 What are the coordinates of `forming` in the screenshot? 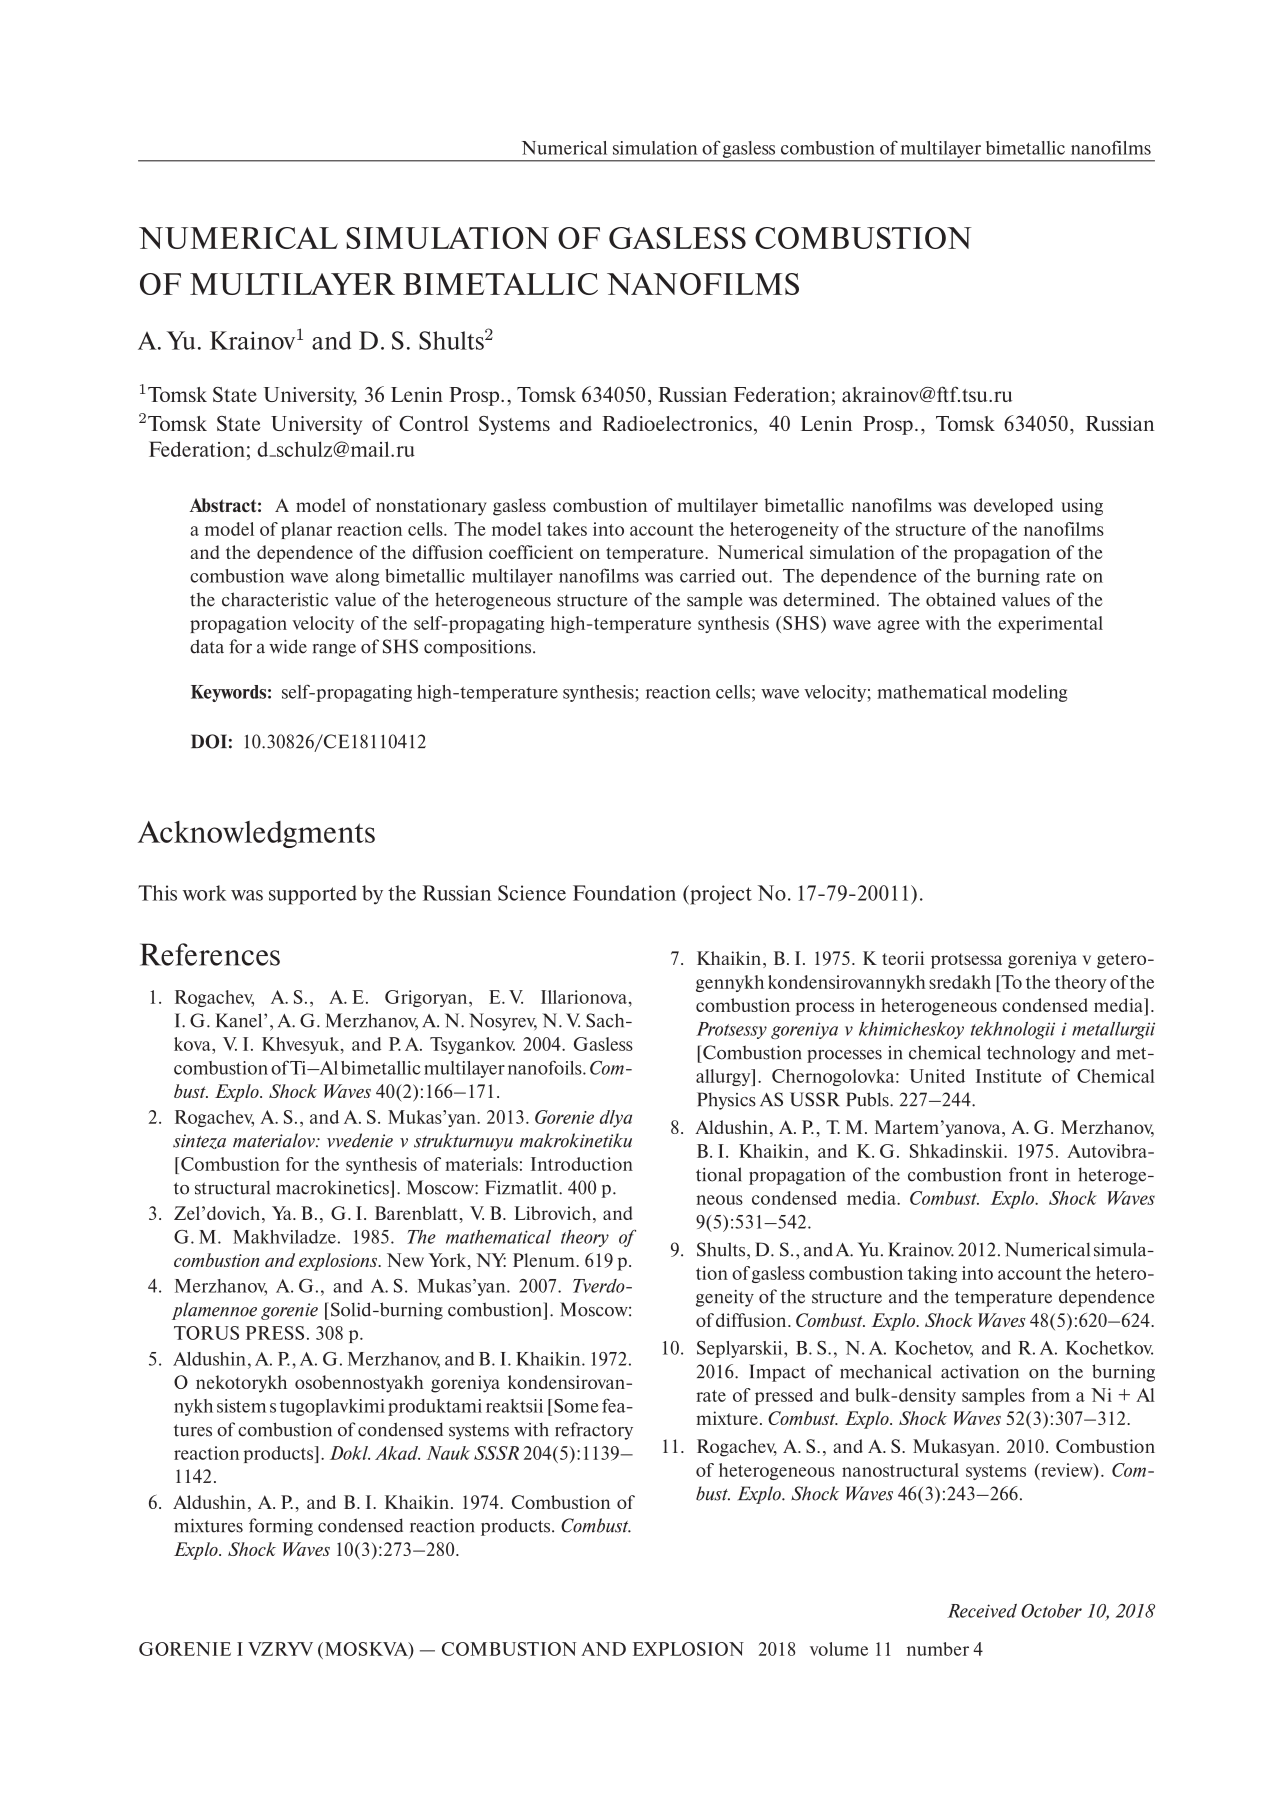 It's located at (281, 1527).
